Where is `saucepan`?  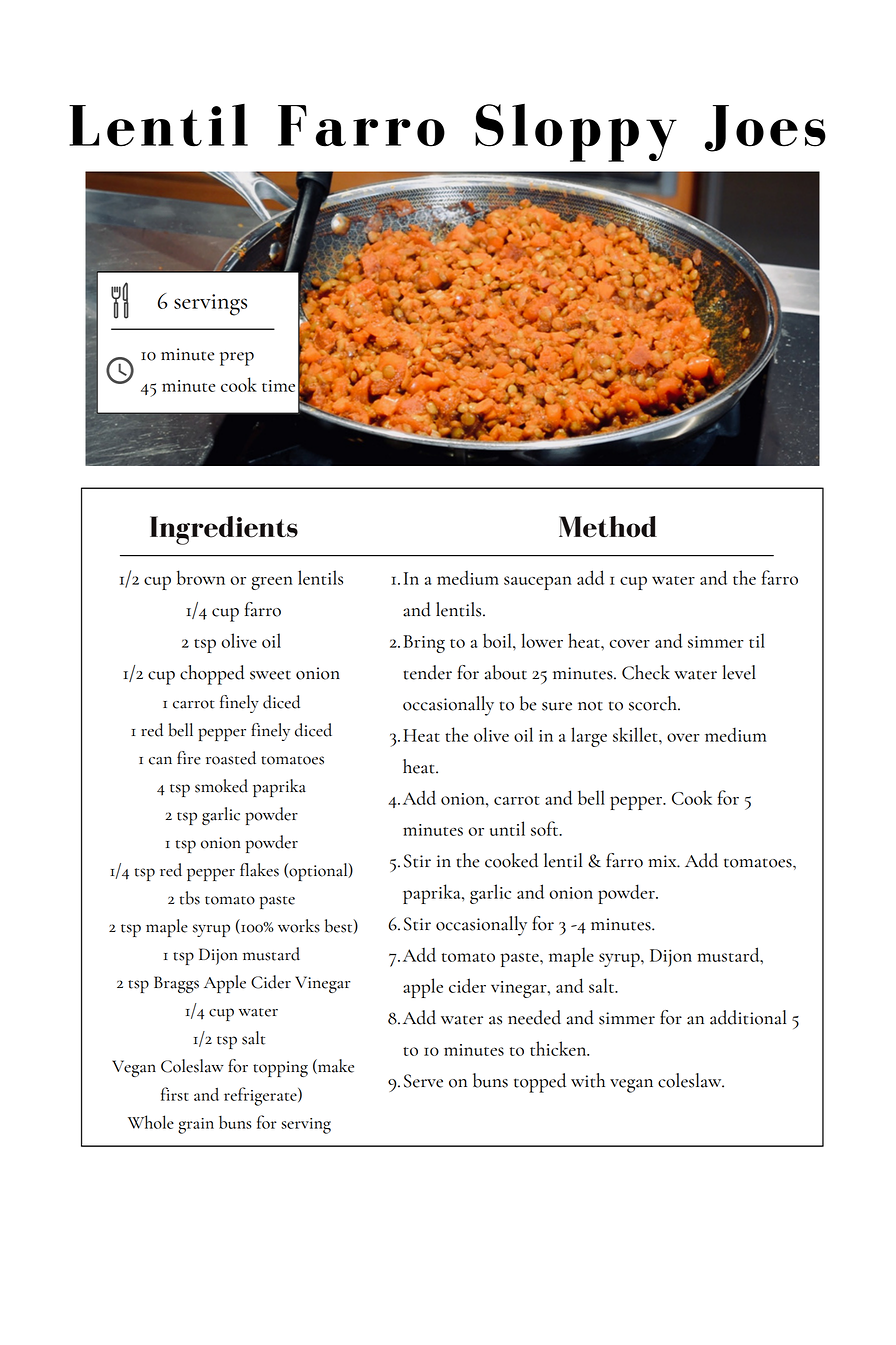 saucepan is located at coordinates (538, 583).
